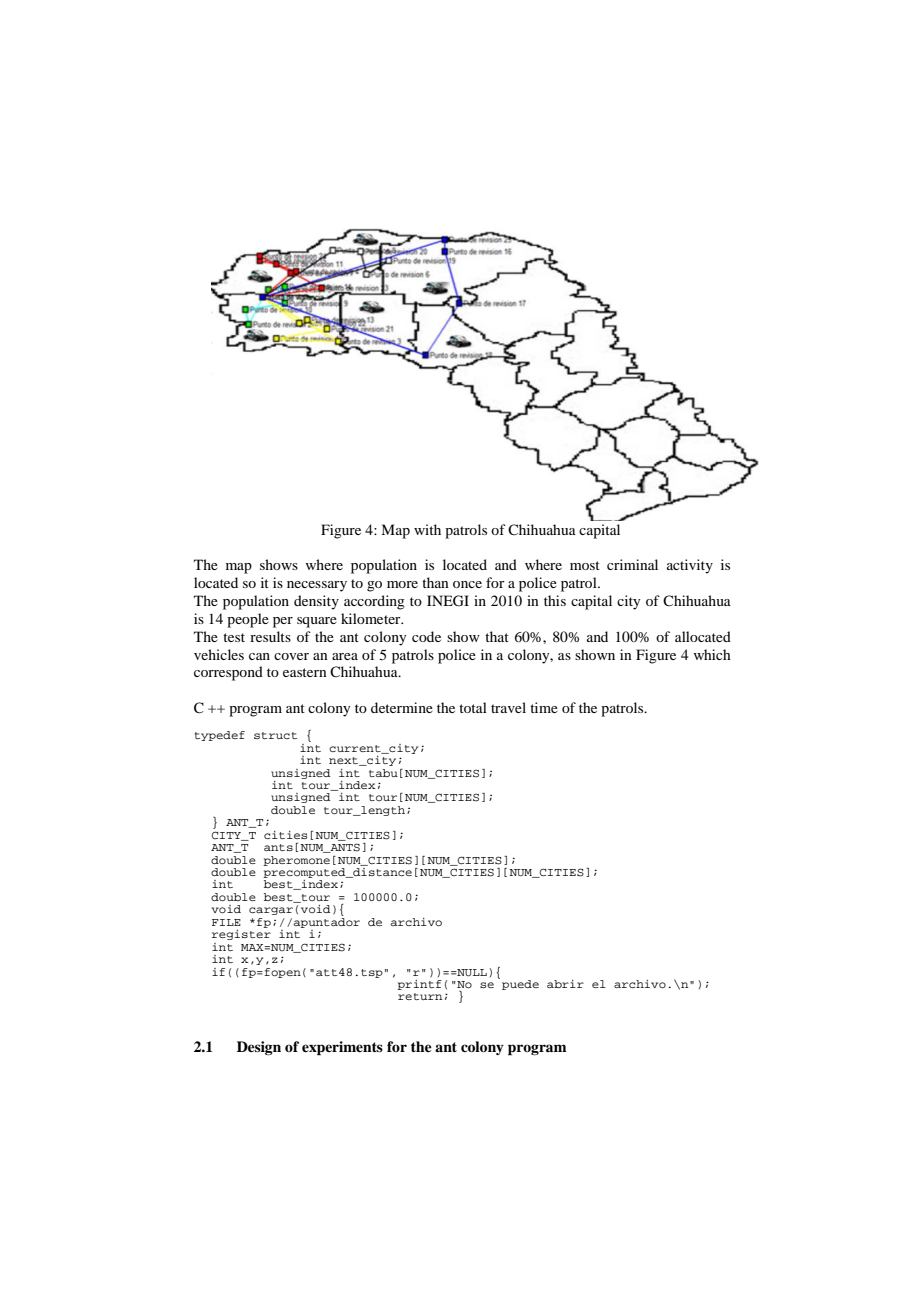 The image size is (924, 1308). What do you see at coordinates (259, 1048) in the screenshot?
I see `Design` at bounding box center [259, 1048].
